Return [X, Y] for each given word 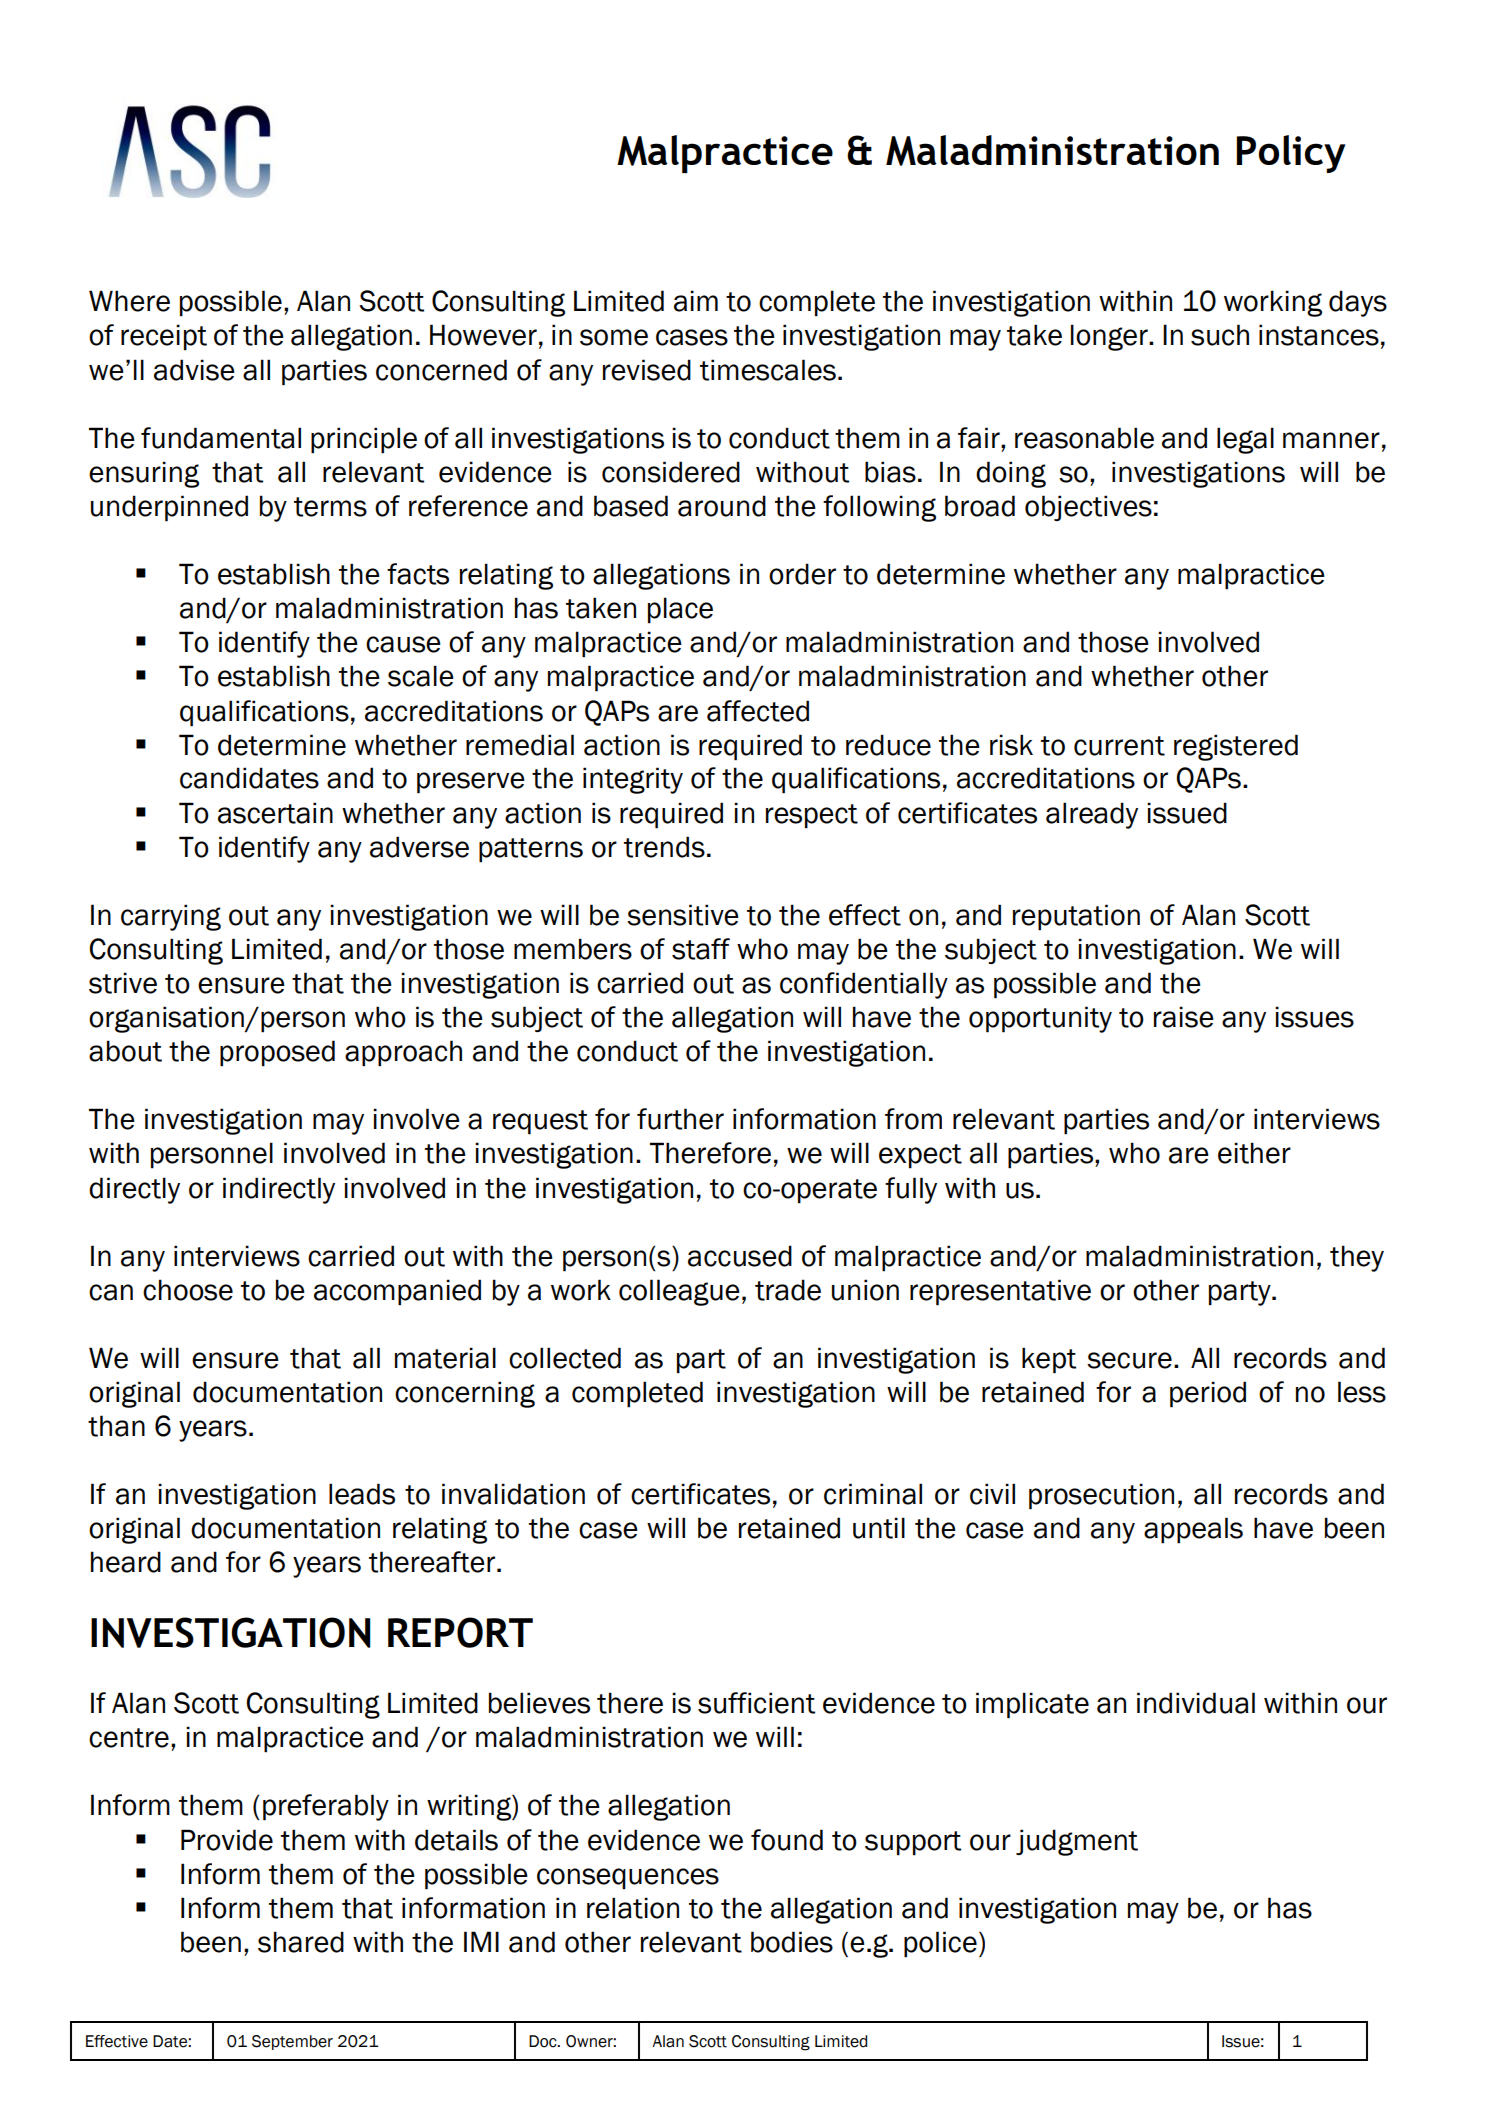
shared [301, 1942]
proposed [277, 1053]
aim [696, 301]
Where [129, 301]
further [680, 1119]
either [1254, 1153]
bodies [792, 1942]
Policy [1291, 154]
